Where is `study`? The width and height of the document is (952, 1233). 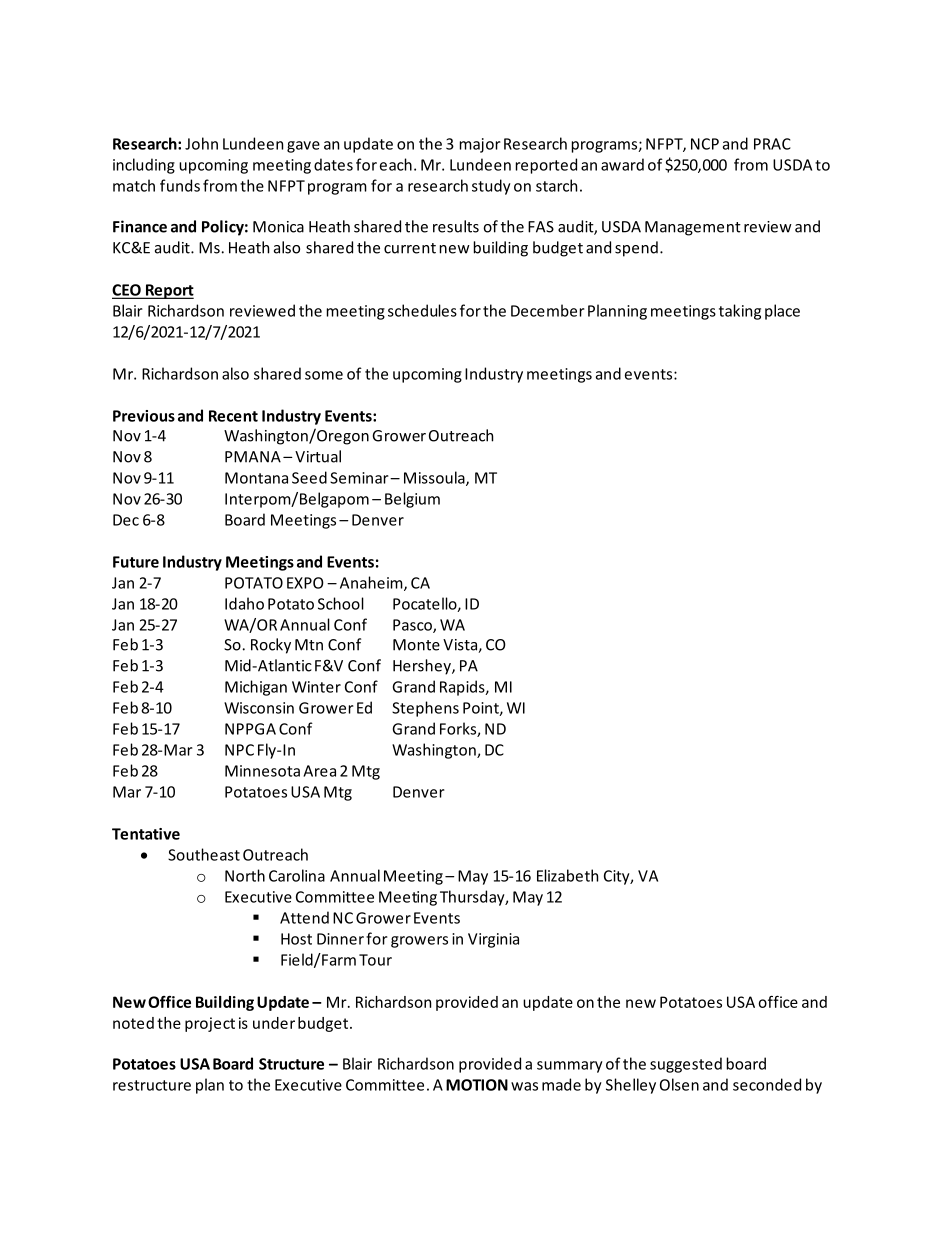 study is located at coordinates (491, 187).
